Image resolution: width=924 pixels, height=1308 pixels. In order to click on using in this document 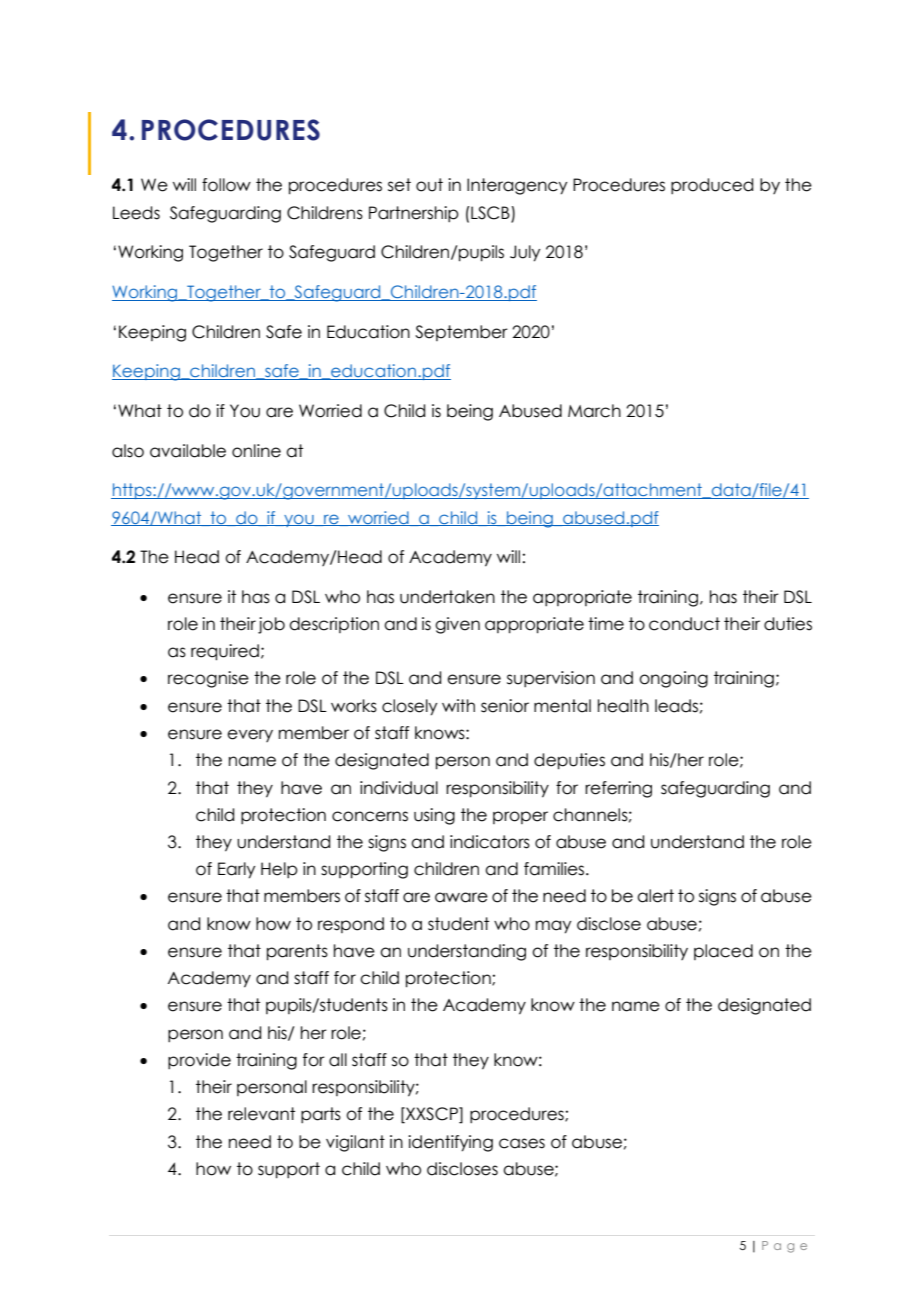, I will do `click(434, 816)`.
